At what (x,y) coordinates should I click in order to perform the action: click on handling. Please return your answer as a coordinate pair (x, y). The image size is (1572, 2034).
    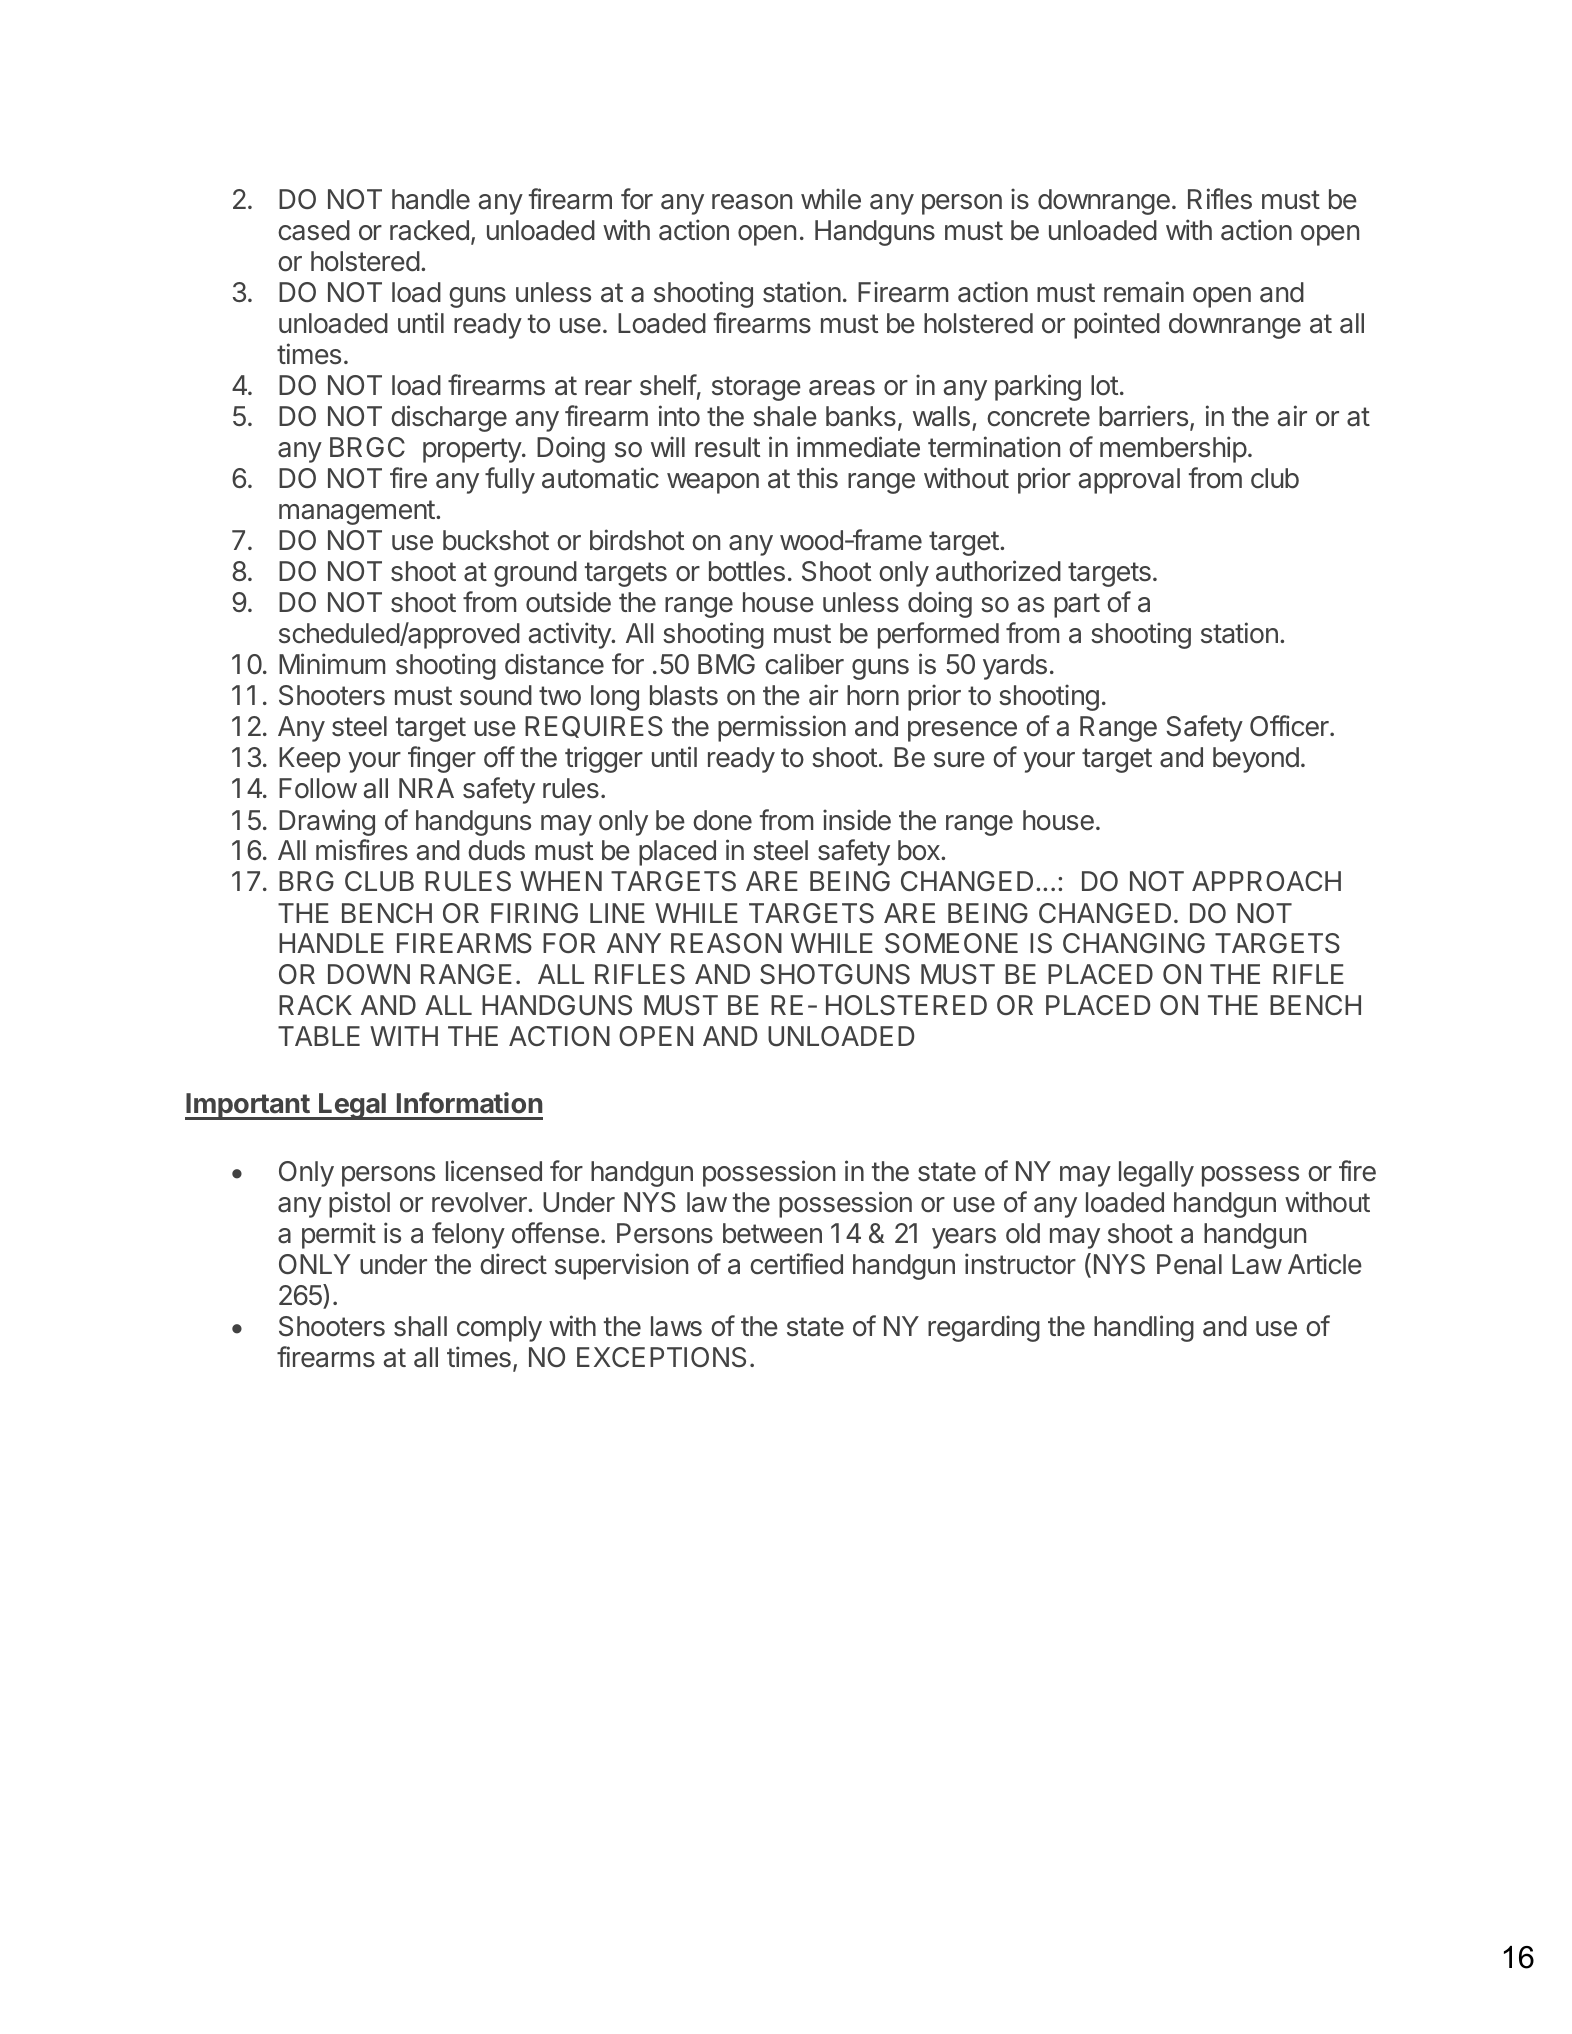
    Looking at the image, I should click on (1144, 1328).
